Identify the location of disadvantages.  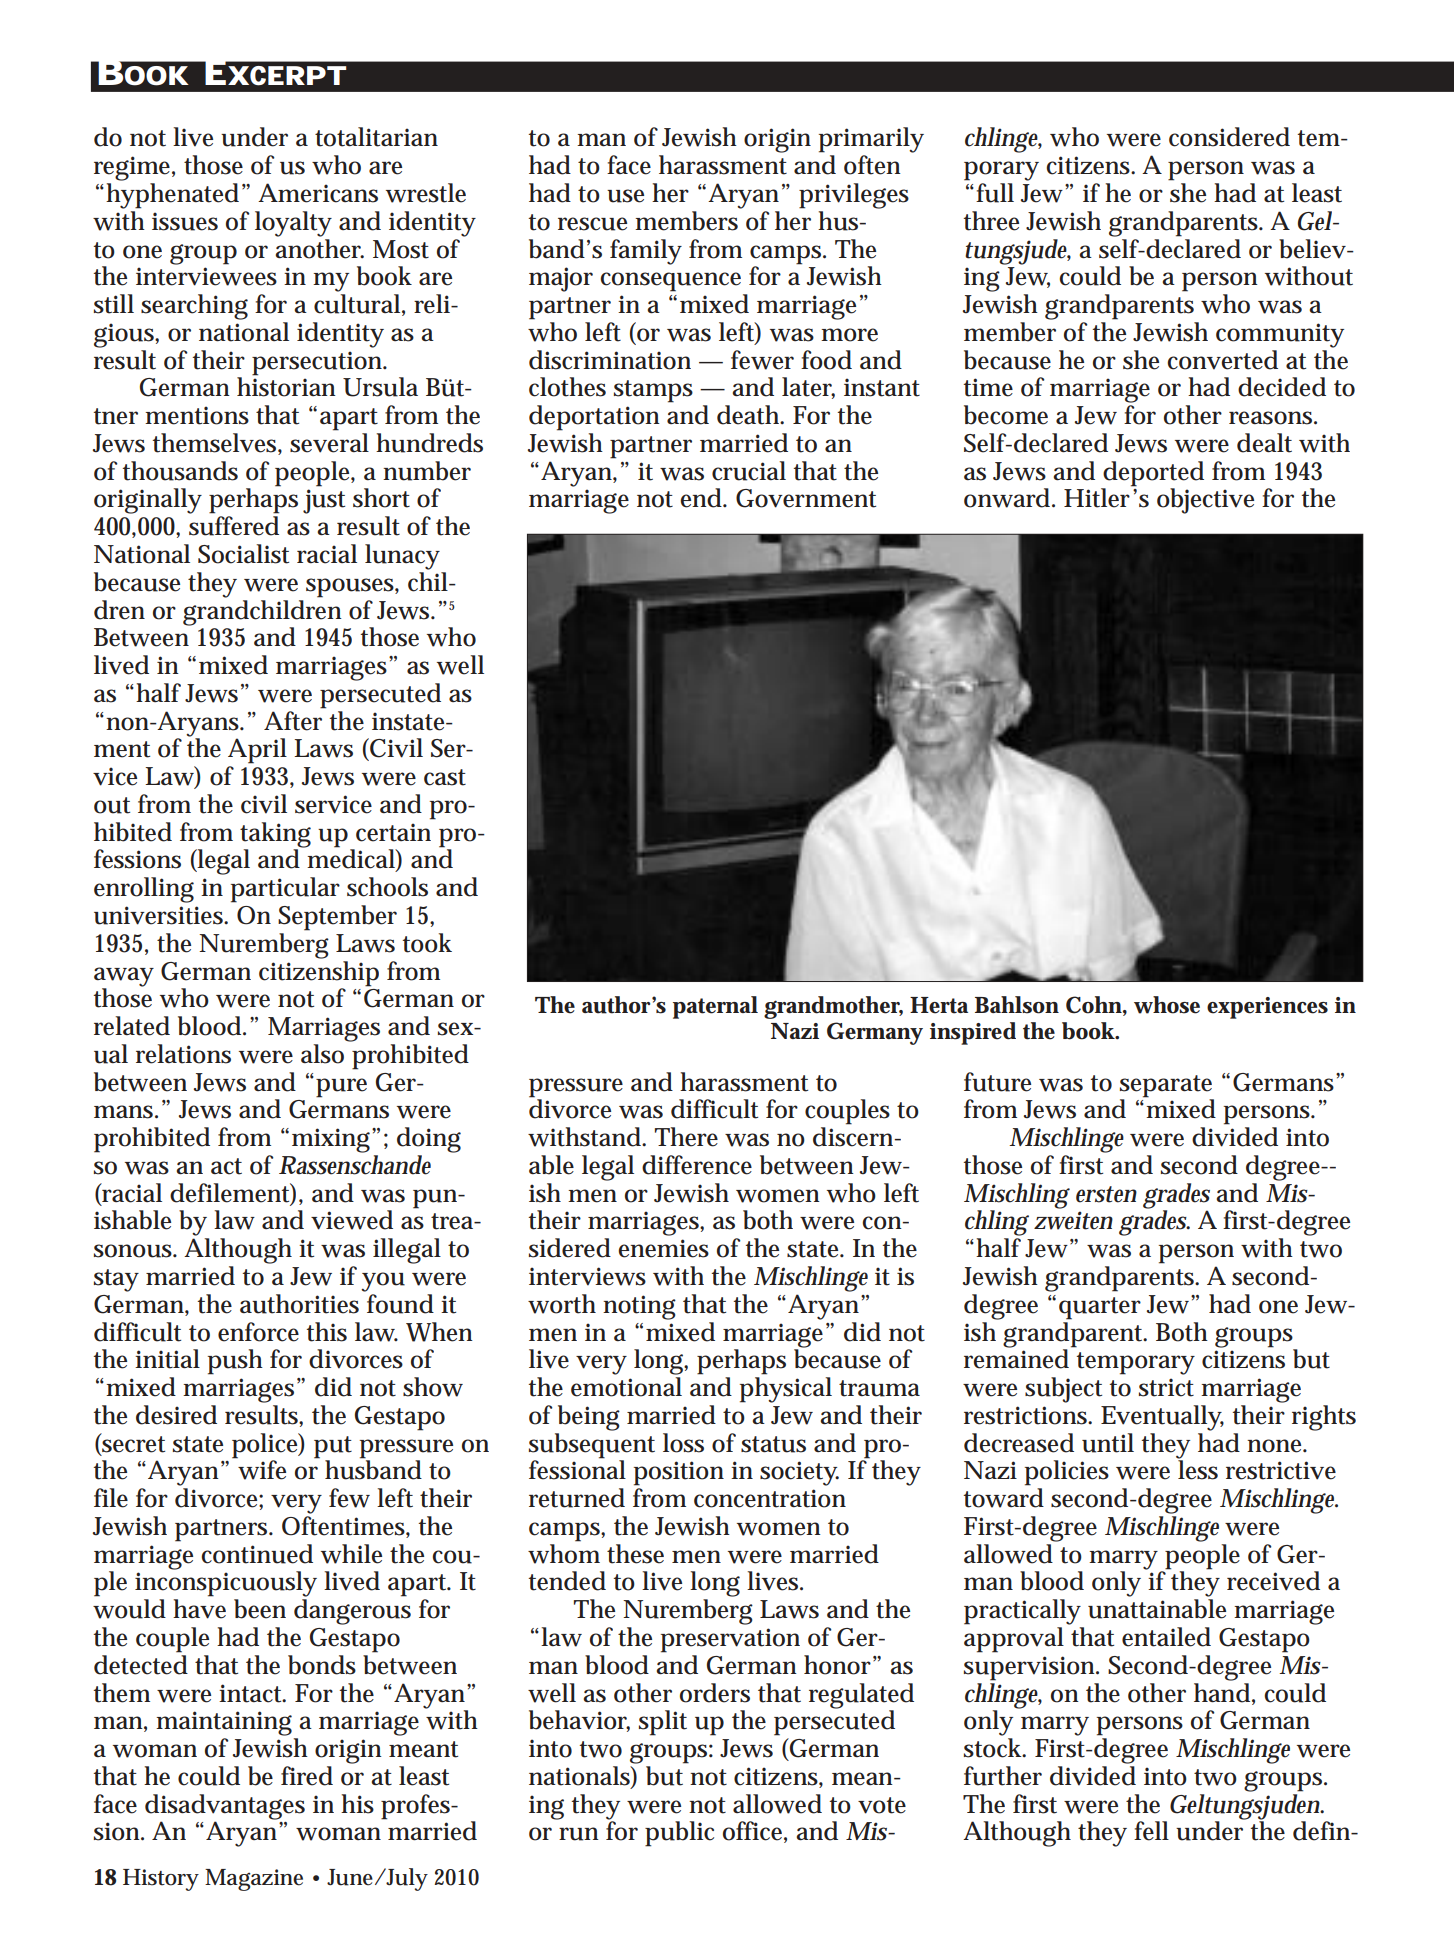
(225, 1808).
